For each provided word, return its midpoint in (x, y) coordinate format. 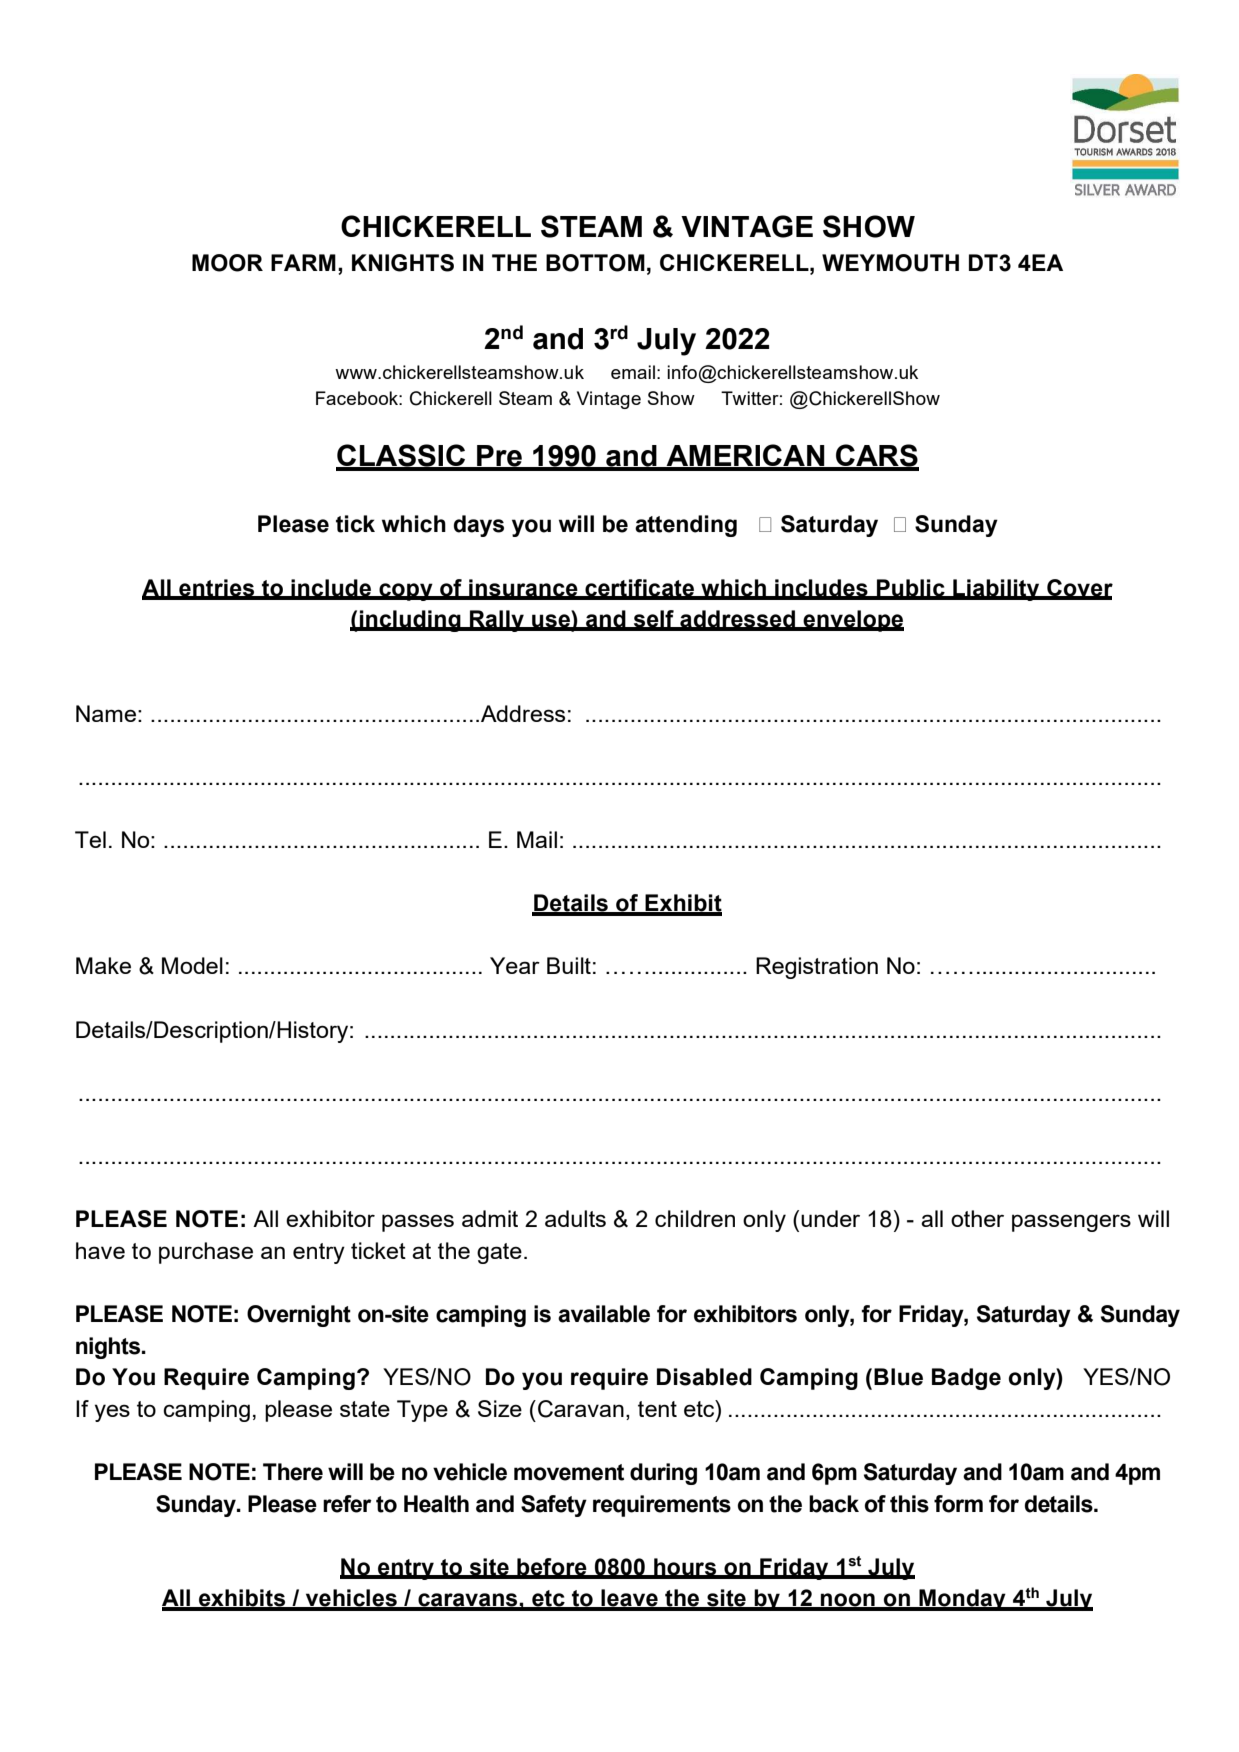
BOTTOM (595, 263)
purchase (206, 1253)
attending (686, 526)
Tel (90, 839)
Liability (996, 590)
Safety (554, 1506)
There (293, 1472)
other (977, 1218)
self (653, 620)
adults (575, 1218)
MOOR (227, 263)
